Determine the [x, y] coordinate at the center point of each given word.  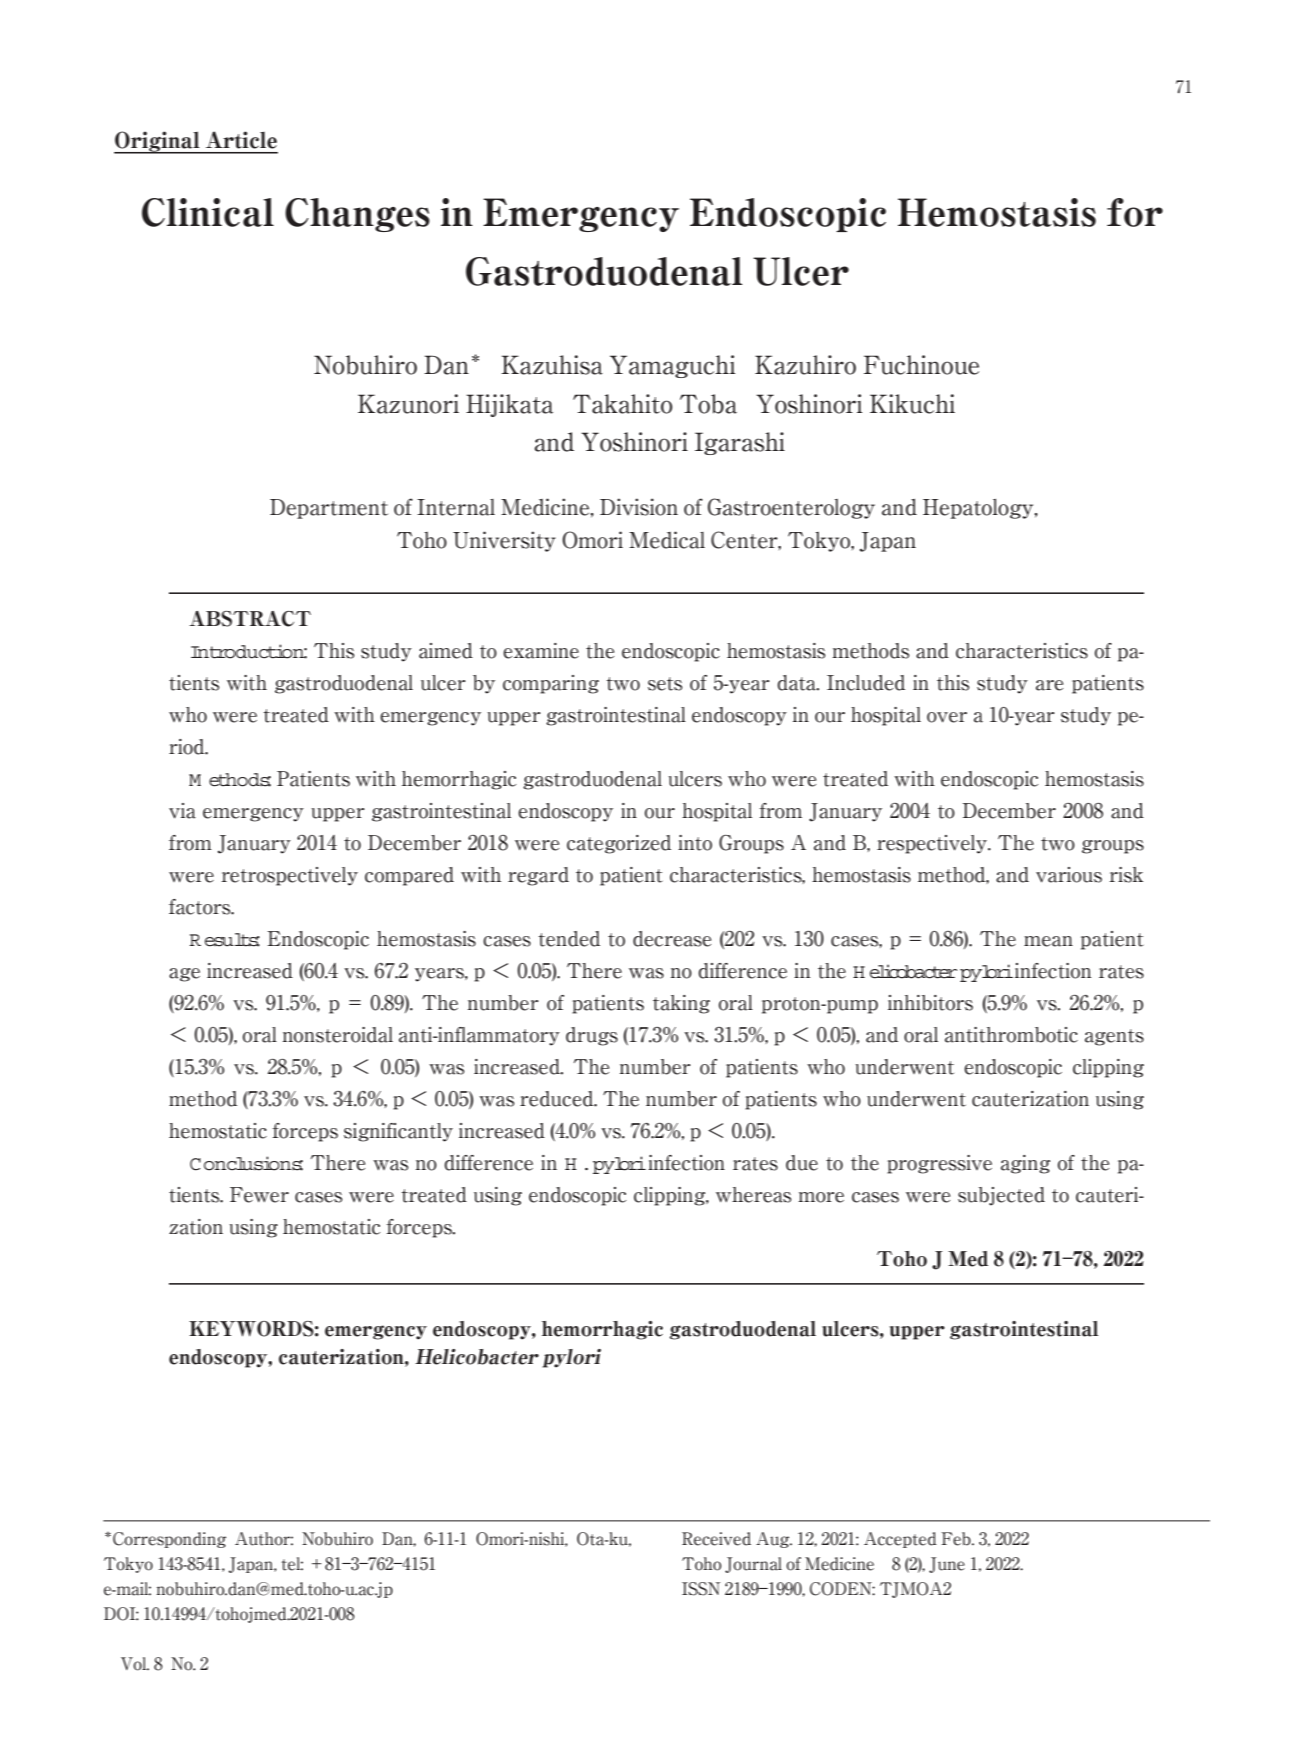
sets [665, 684]
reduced [558, 1099]
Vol [135, 1664]
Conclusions [246, 1163]
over [947, 717]
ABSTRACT [250, 619]
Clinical [208, 212]
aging [1025, 1164]
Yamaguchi [672, 366]
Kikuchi [912, 404]
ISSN [701, 1589]
